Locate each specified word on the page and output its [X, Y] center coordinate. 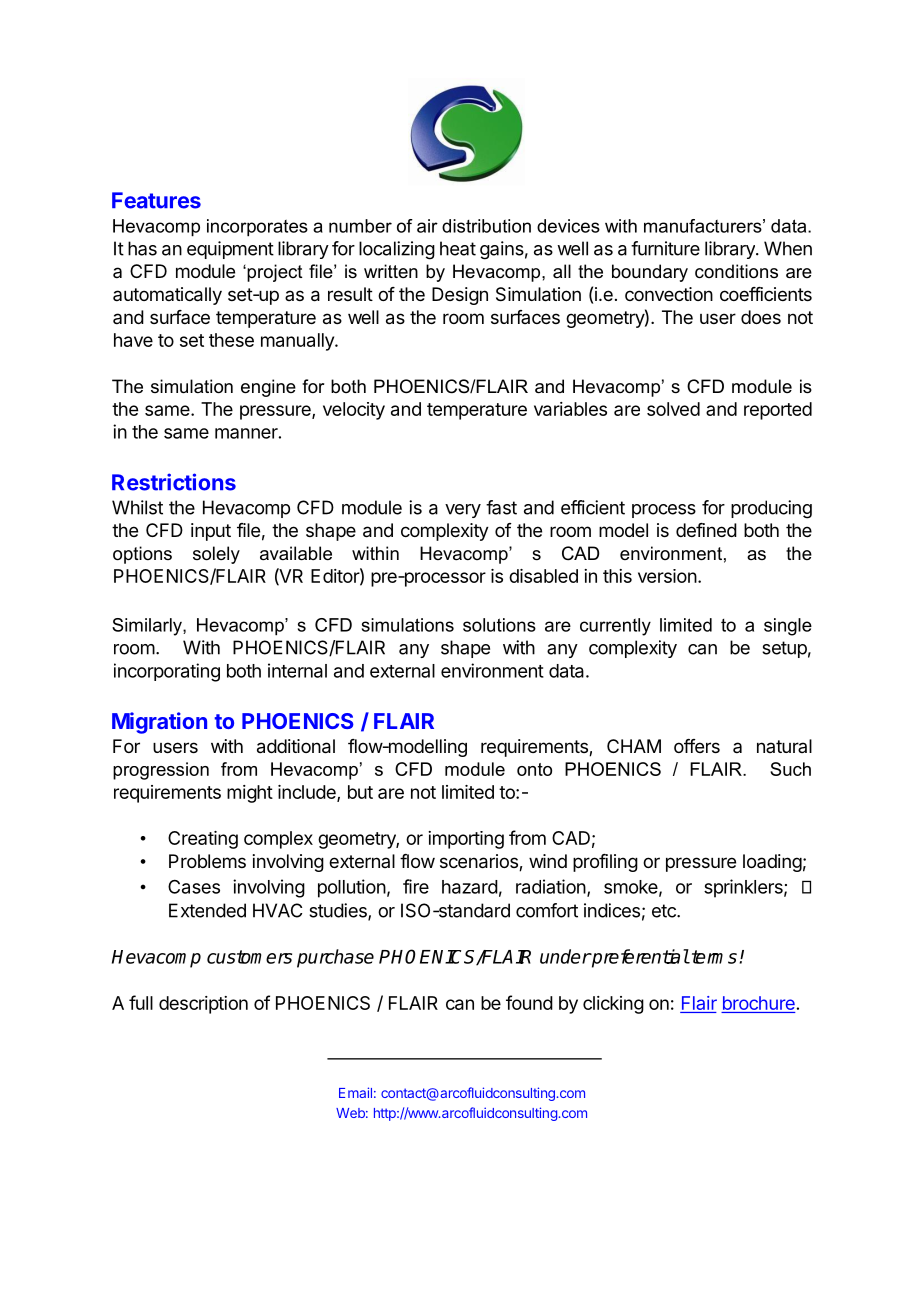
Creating [203, 840]
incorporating [167, 672]
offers [697, 746]
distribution [486, 226]
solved [673, 409]
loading [772, 863]
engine [268, 388]
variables [570, 409]
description [203, 1005]
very [463, 511]
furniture [665, 248]
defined [706, 530]
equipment [230, 250]
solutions [499, 625]
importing [466, 840]
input [211, 532]
